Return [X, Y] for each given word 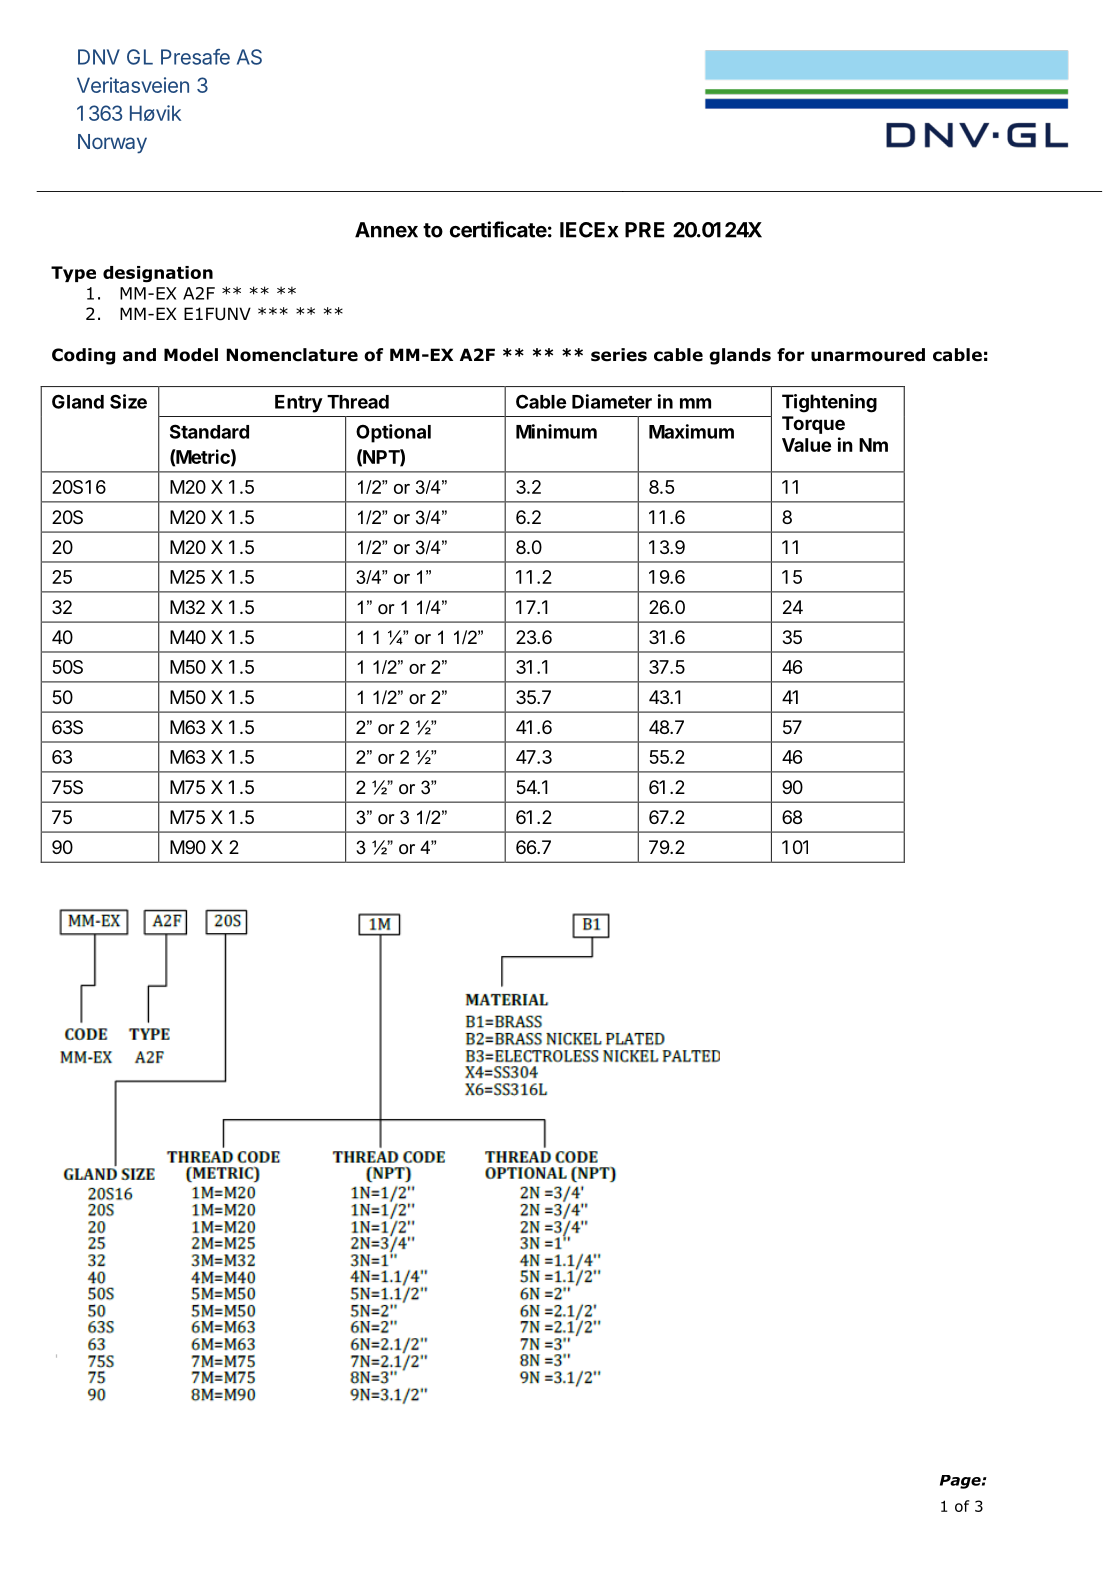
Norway [112, 144]
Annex [386, 230]
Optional [393, 433]
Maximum [691, 431]
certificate [498, 229]
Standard [209, 431]
